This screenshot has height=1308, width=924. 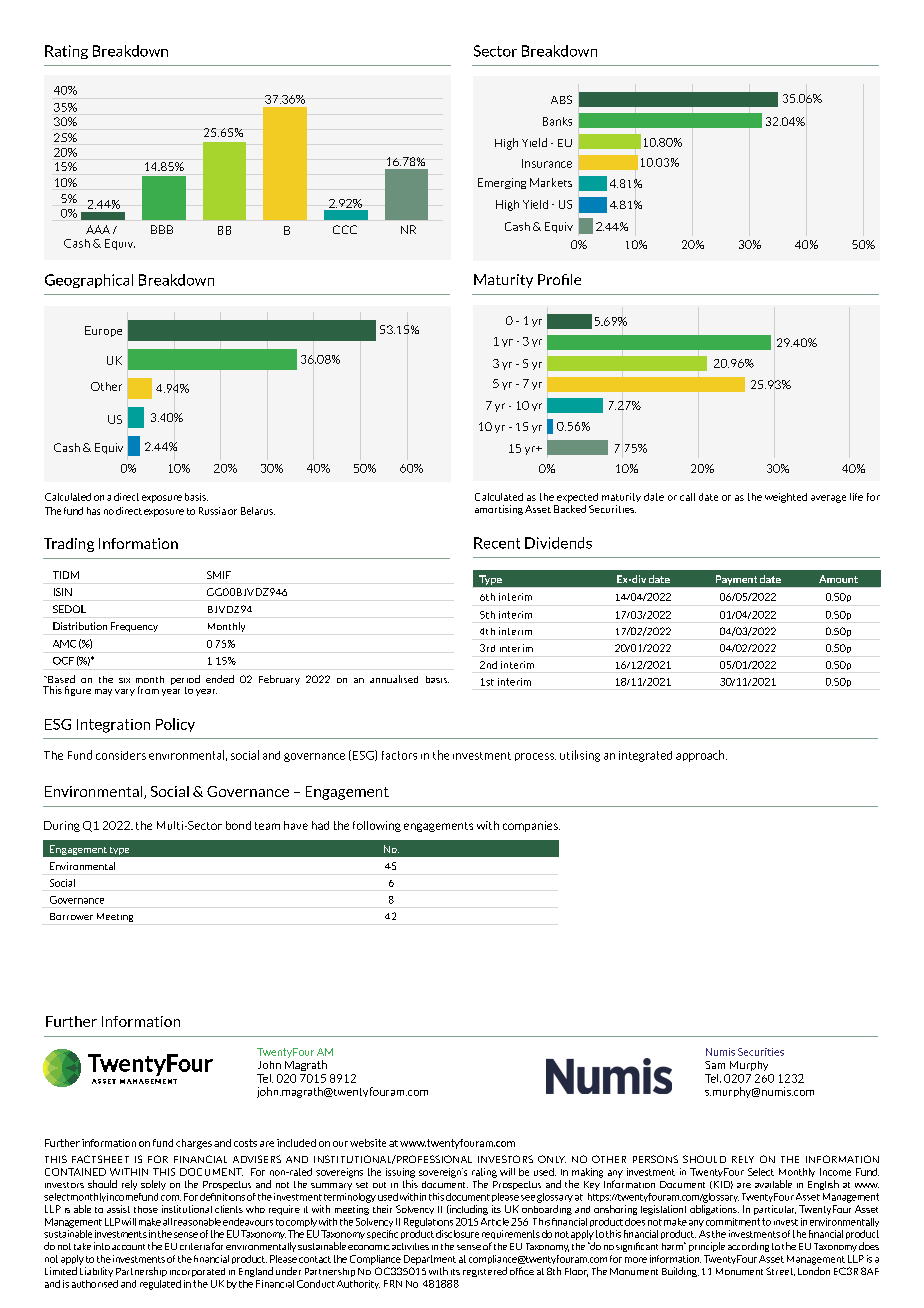 I want to click on BBB, so click(x=162, y=229).
